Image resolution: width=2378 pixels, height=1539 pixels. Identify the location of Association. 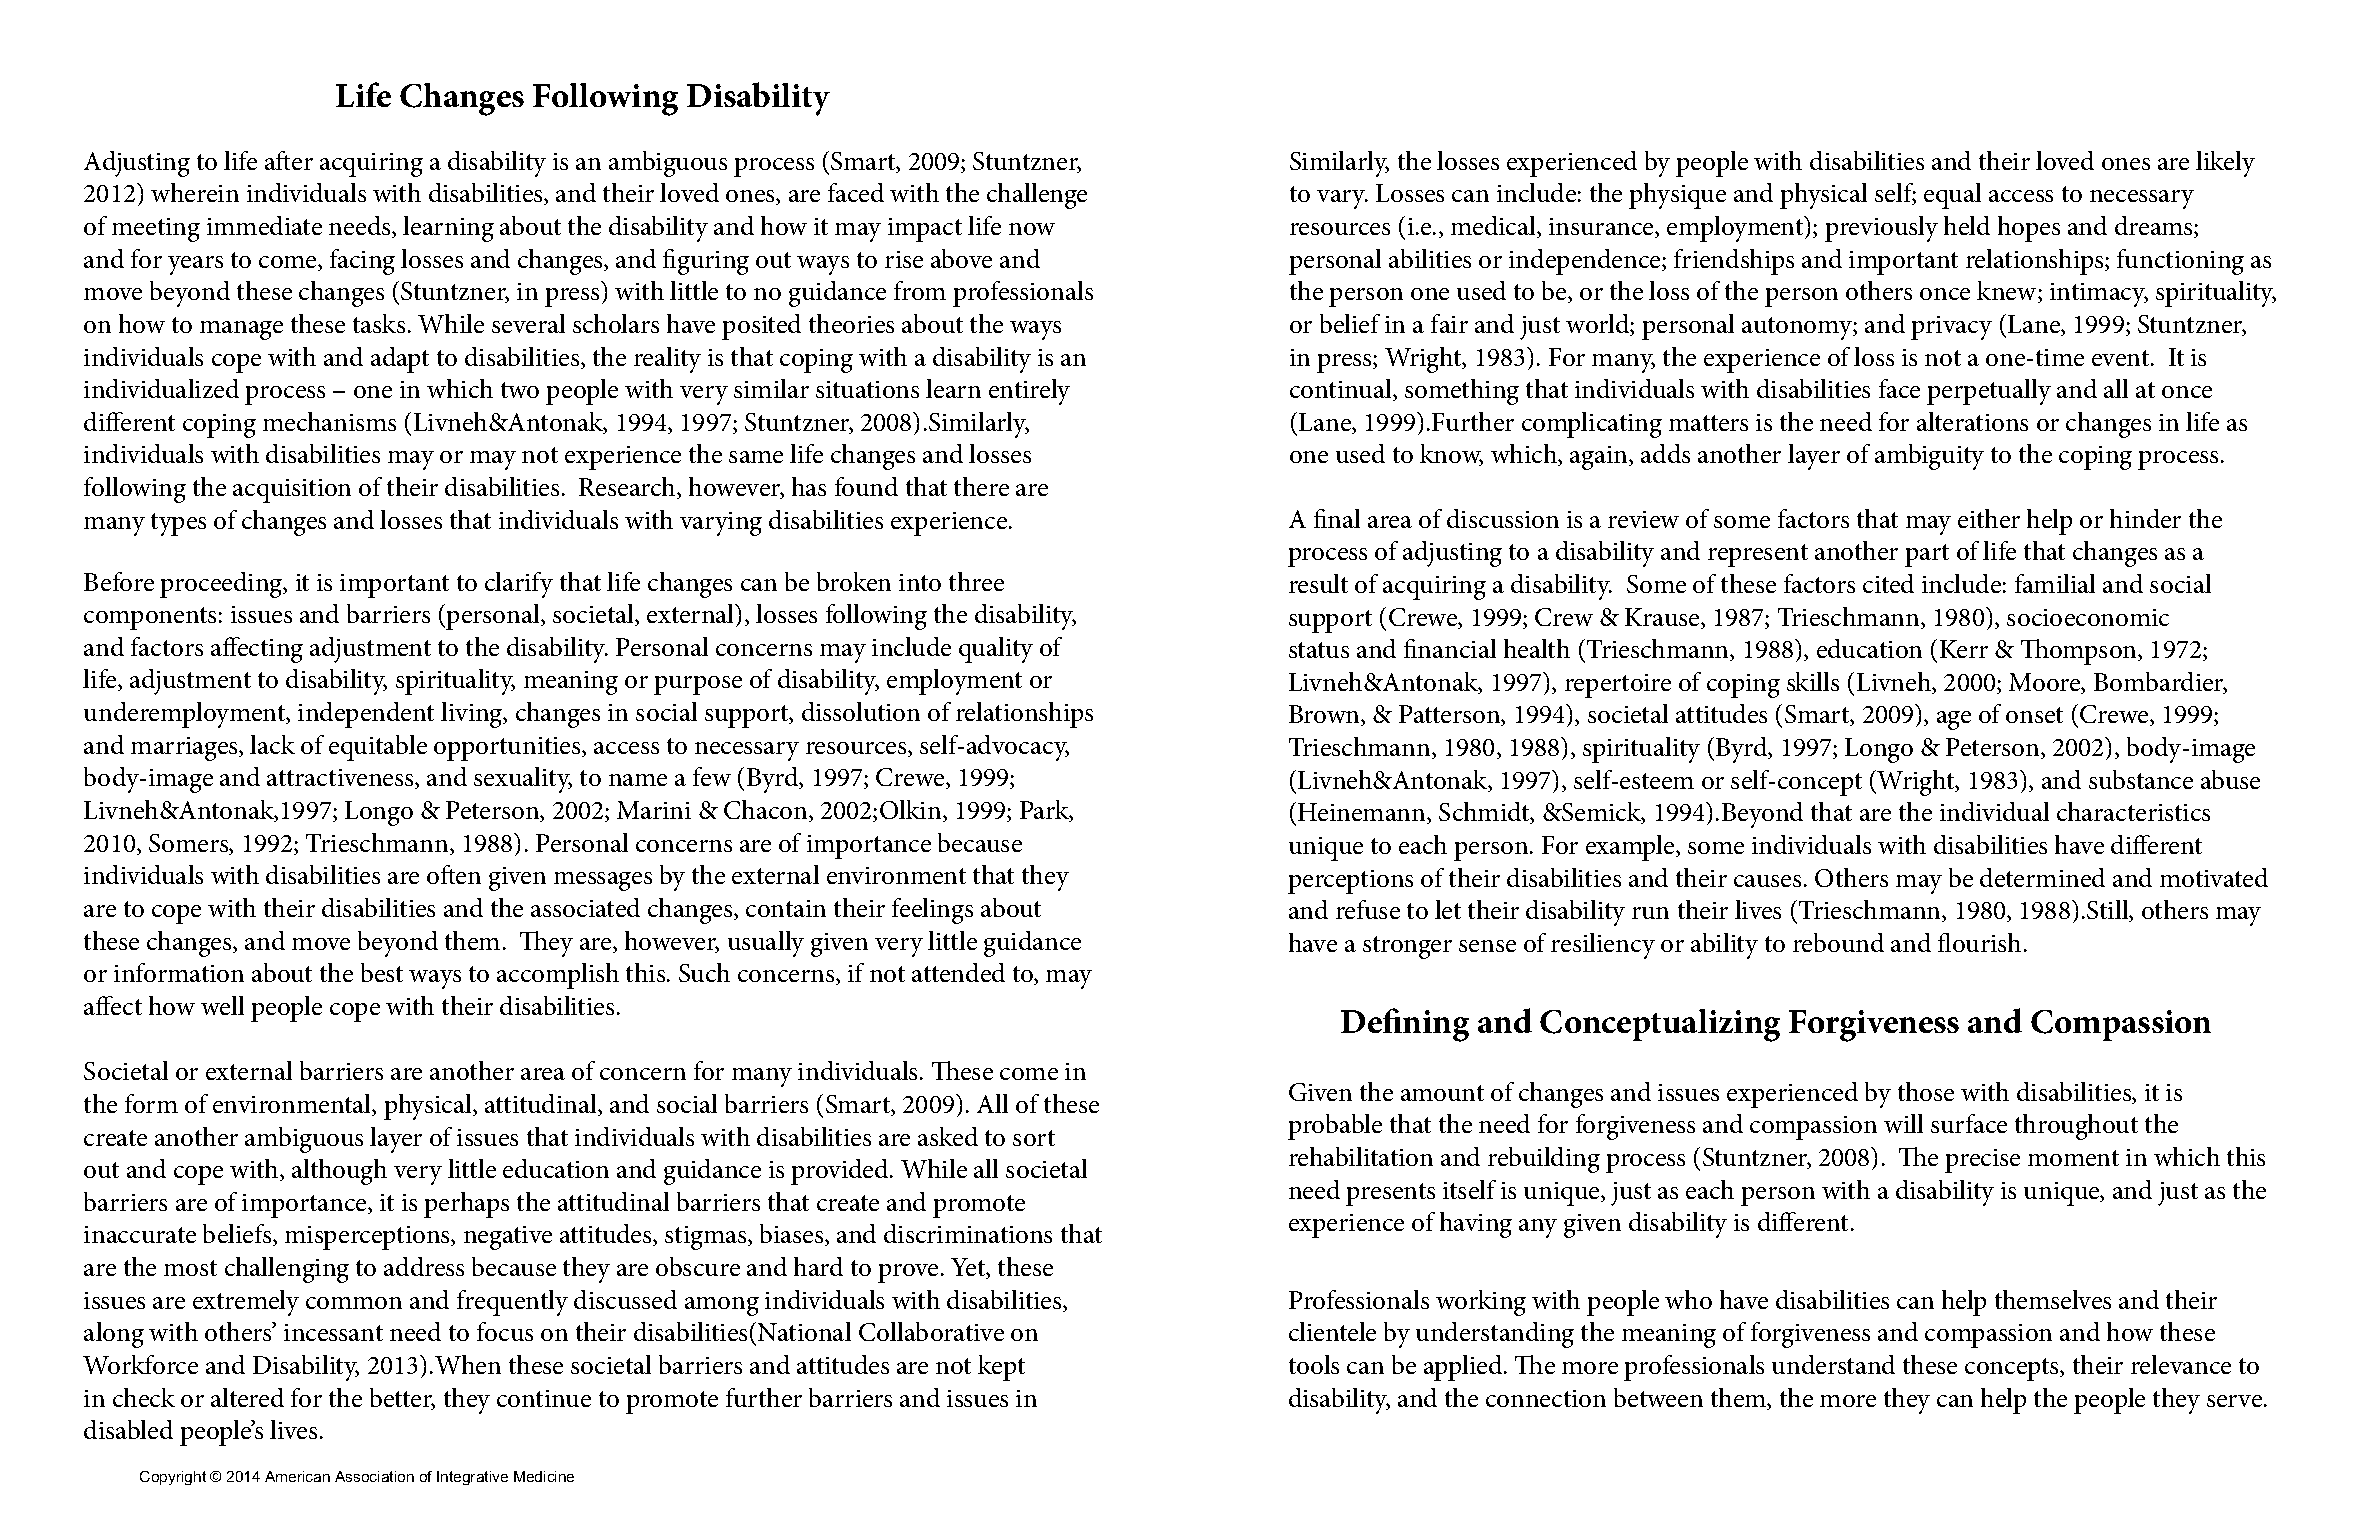
(374, 1476).
